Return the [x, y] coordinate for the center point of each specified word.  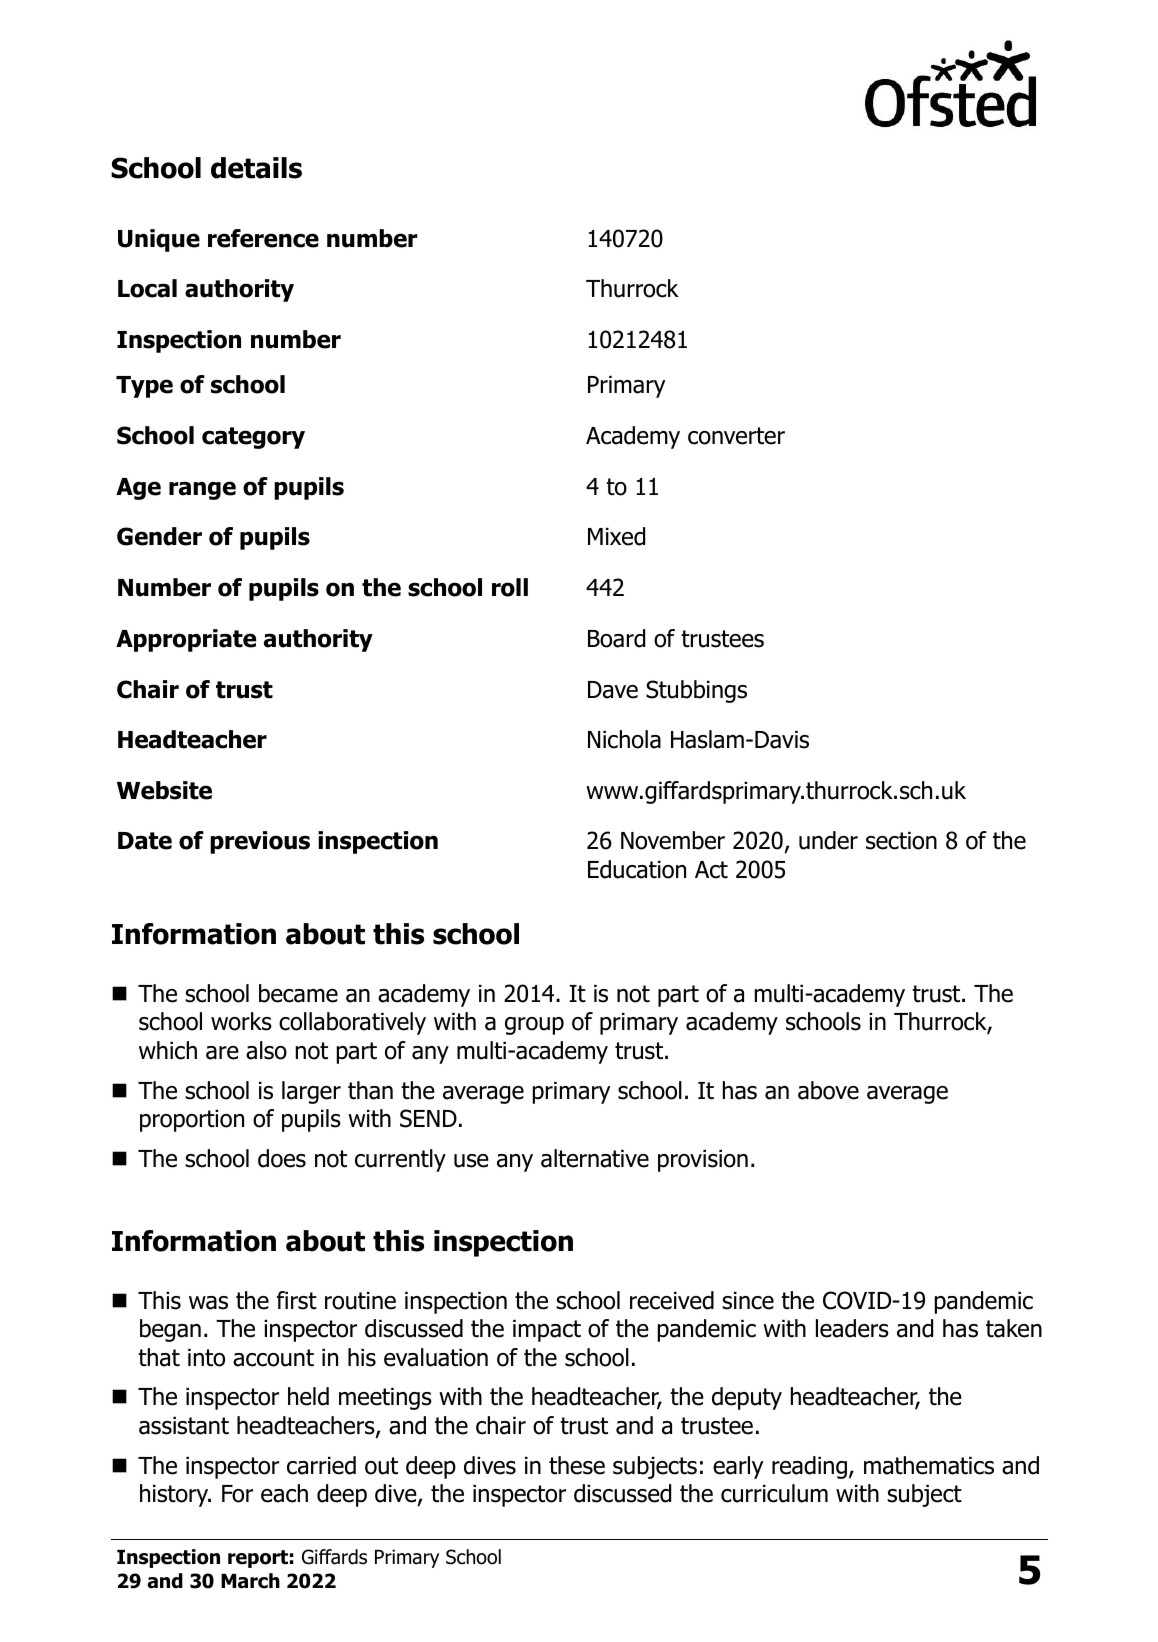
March [250, 1581]
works [241, 1021]
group [534, 1026]
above [828, 1090]
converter [736, 436]
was [208, 1303]
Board [616, 638]
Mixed [616, 536]
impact [547, 1331]
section [901, 841]
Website [164, 790]
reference [263, 238]
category [253, 438]
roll [510, 587]
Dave [613, 690]
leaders [852, 1328]
